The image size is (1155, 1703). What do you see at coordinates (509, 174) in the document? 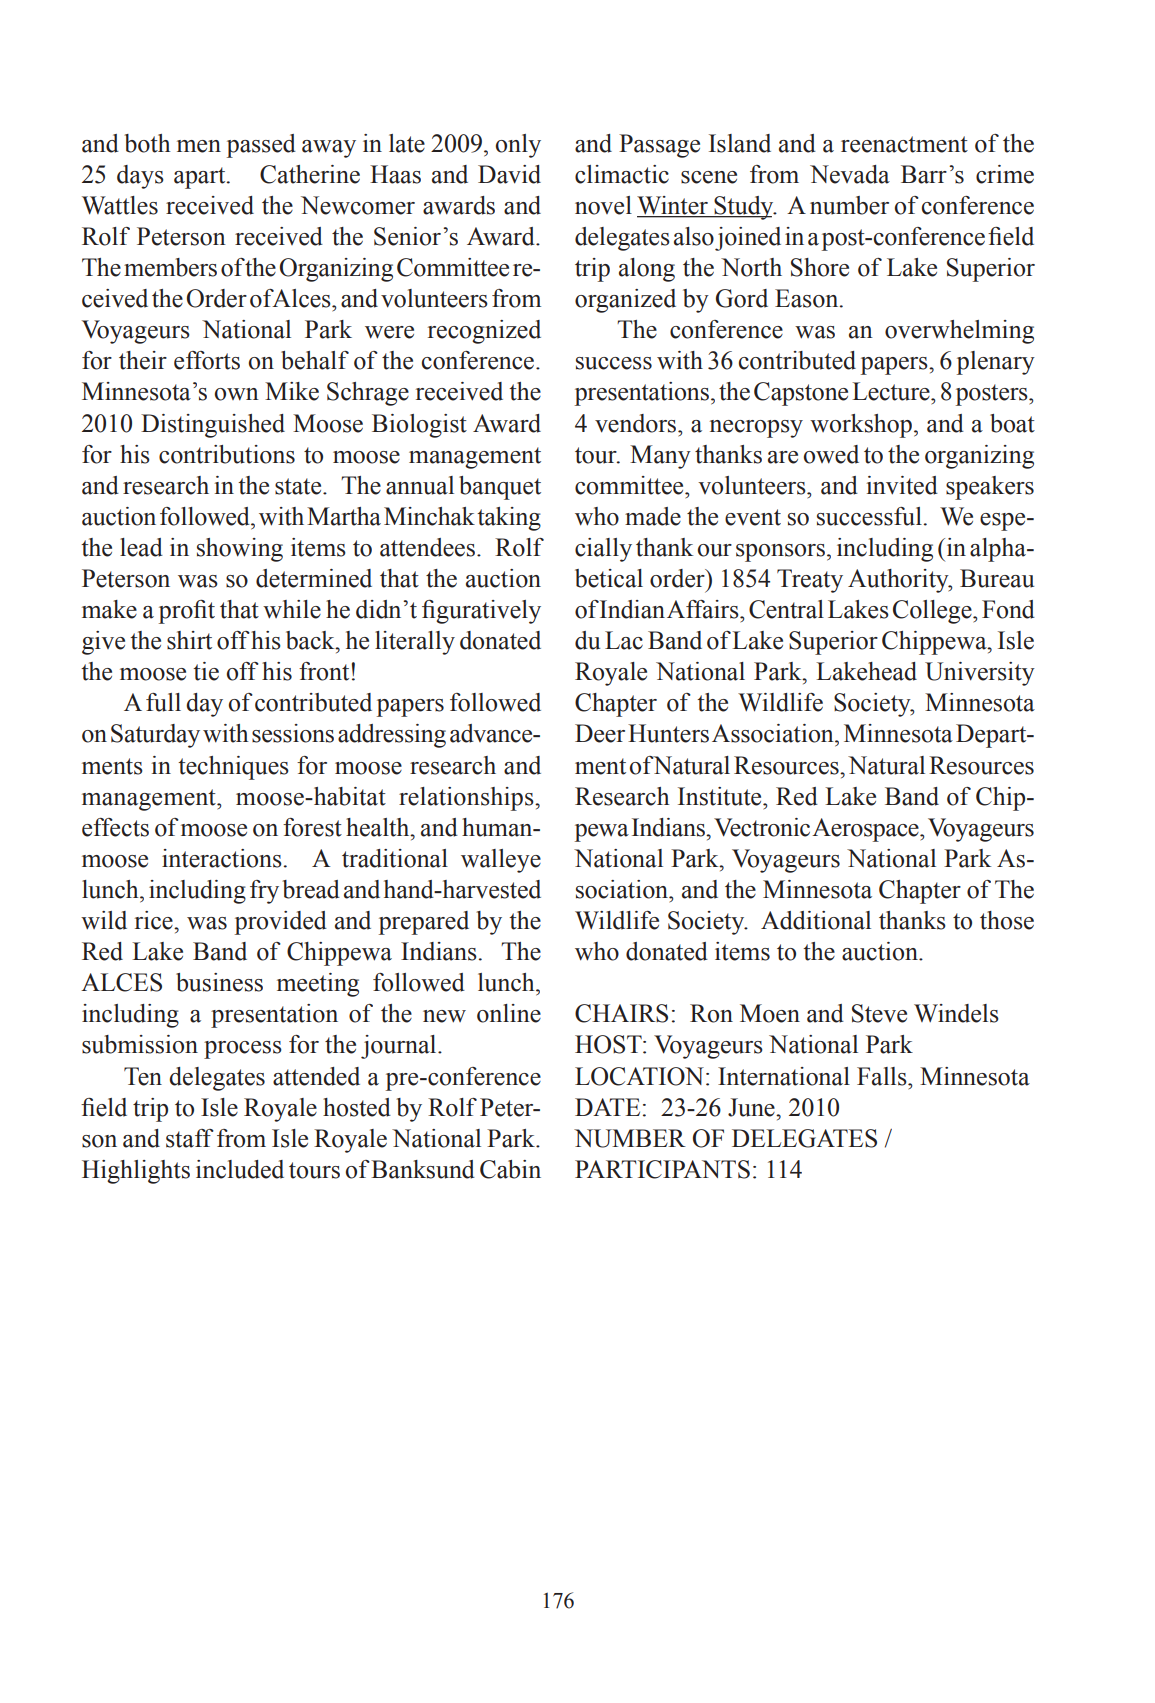
I see `David` at bounding box center [509, 174].
